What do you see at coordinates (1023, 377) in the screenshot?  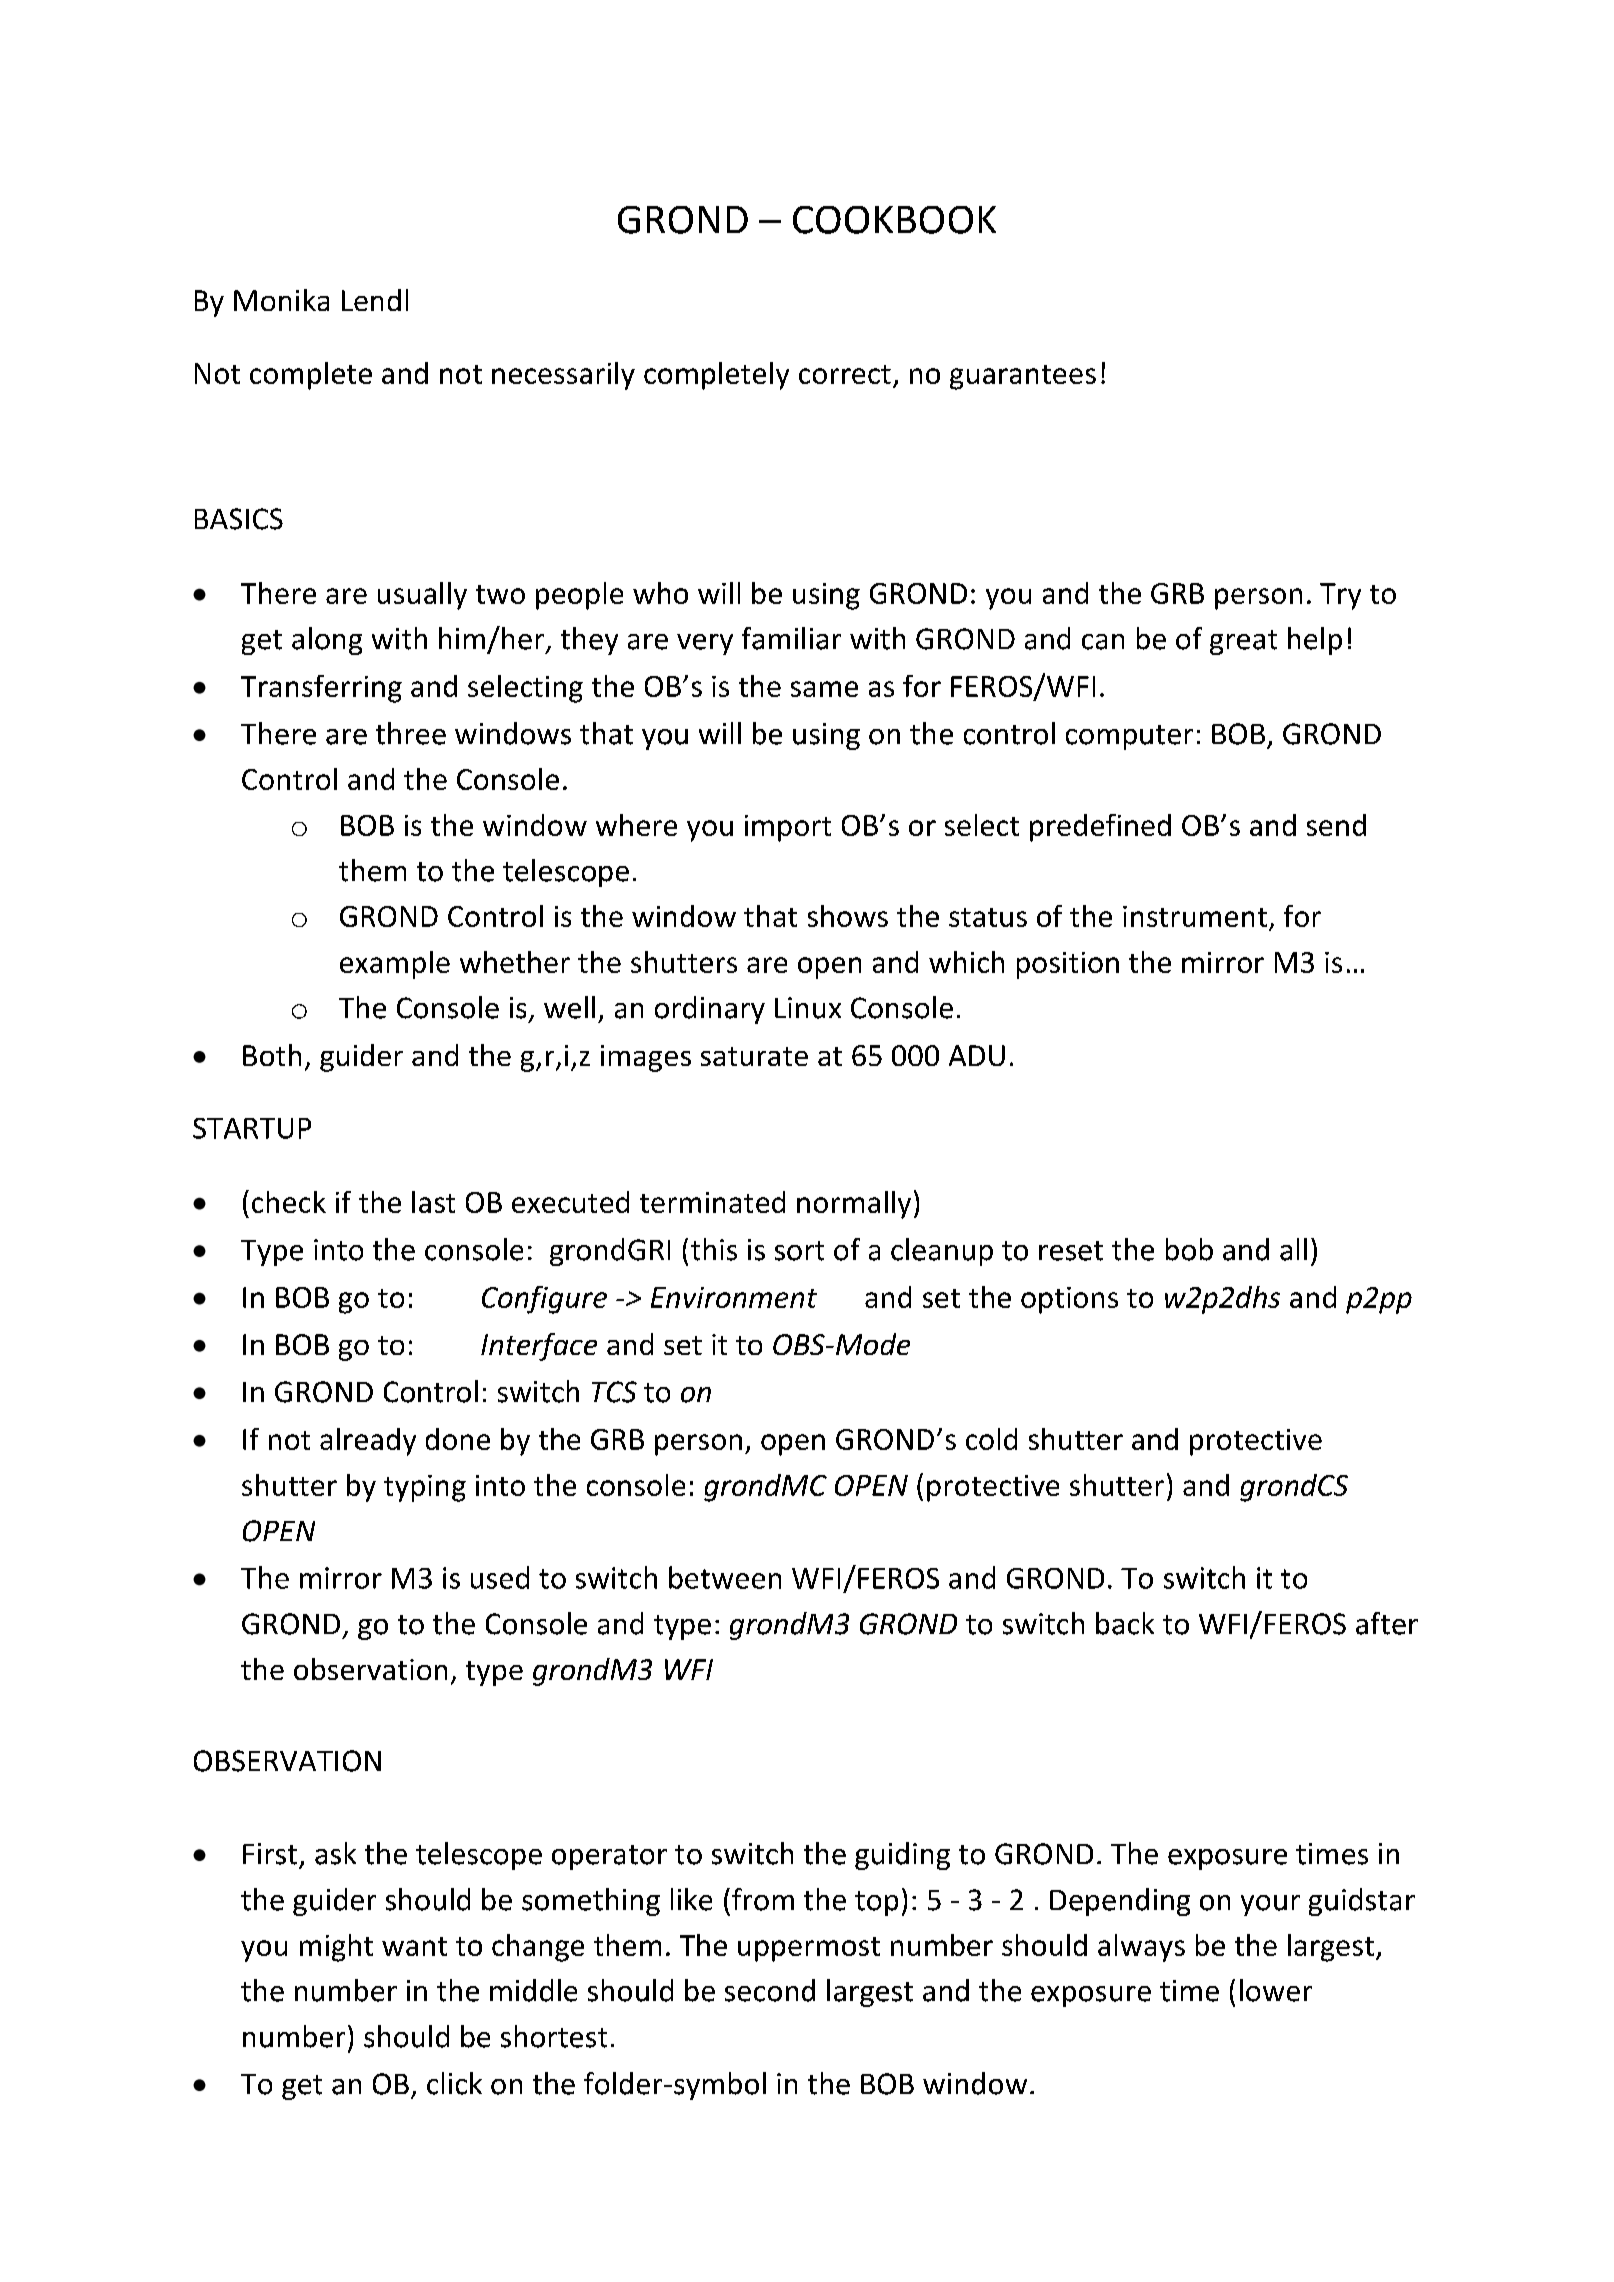 I see `guarantees` at bounding box center [1023, 377].
